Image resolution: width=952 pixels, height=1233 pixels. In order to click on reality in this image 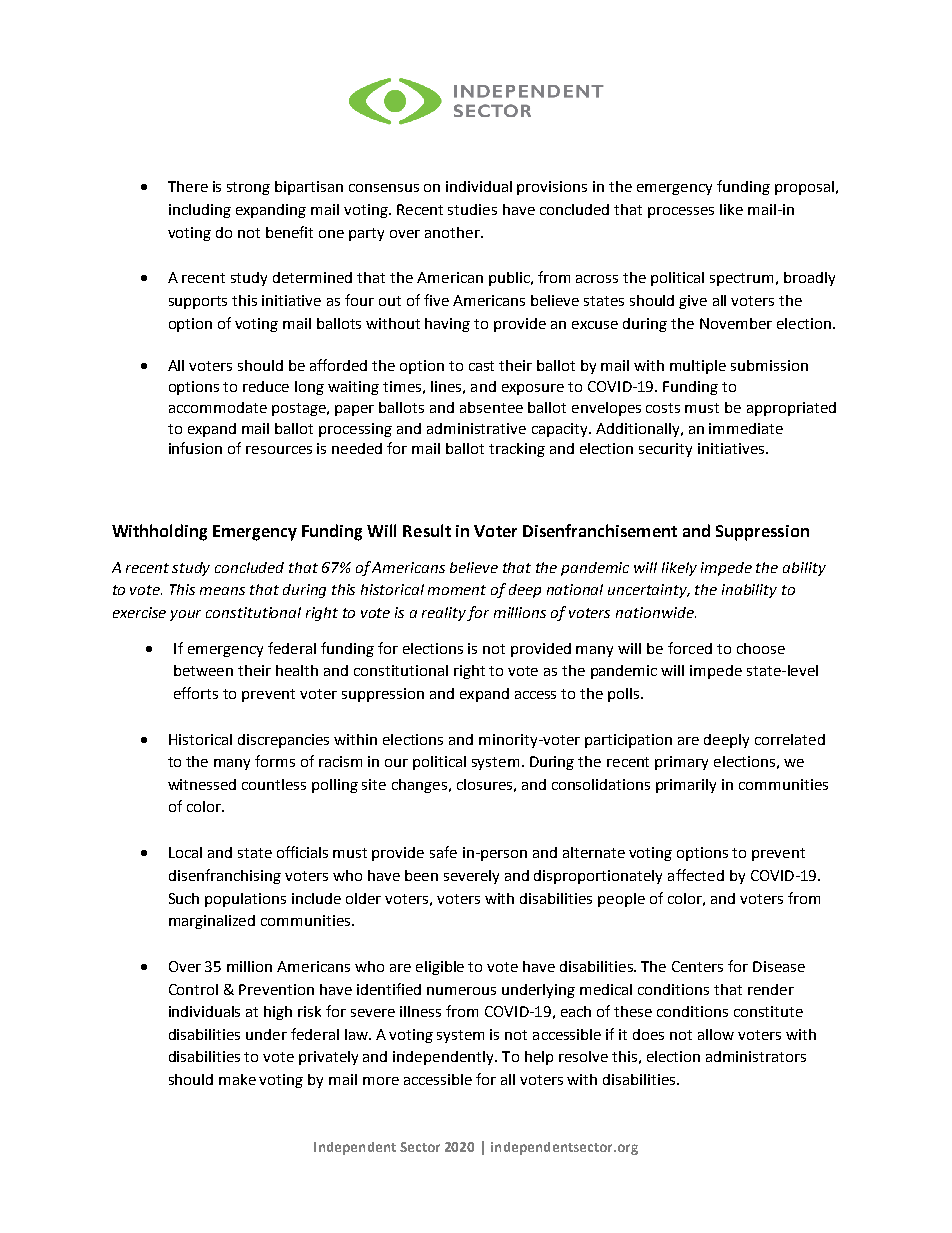, I will do `click(445, 614)`.
